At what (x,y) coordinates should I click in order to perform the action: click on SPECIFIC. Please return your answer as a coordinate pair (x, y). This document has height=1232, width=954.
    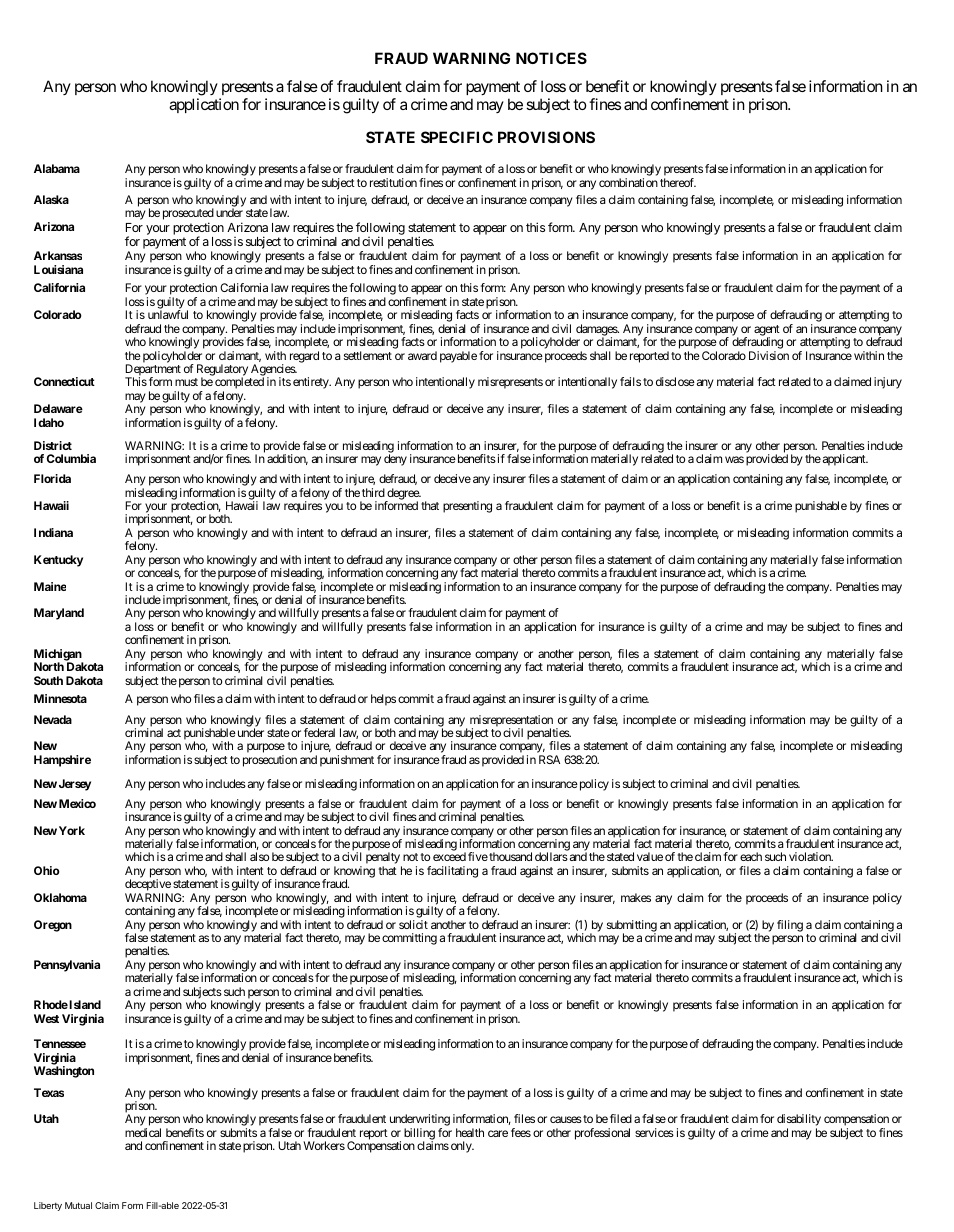
    Looking at the image, I should click on (457, 137).
